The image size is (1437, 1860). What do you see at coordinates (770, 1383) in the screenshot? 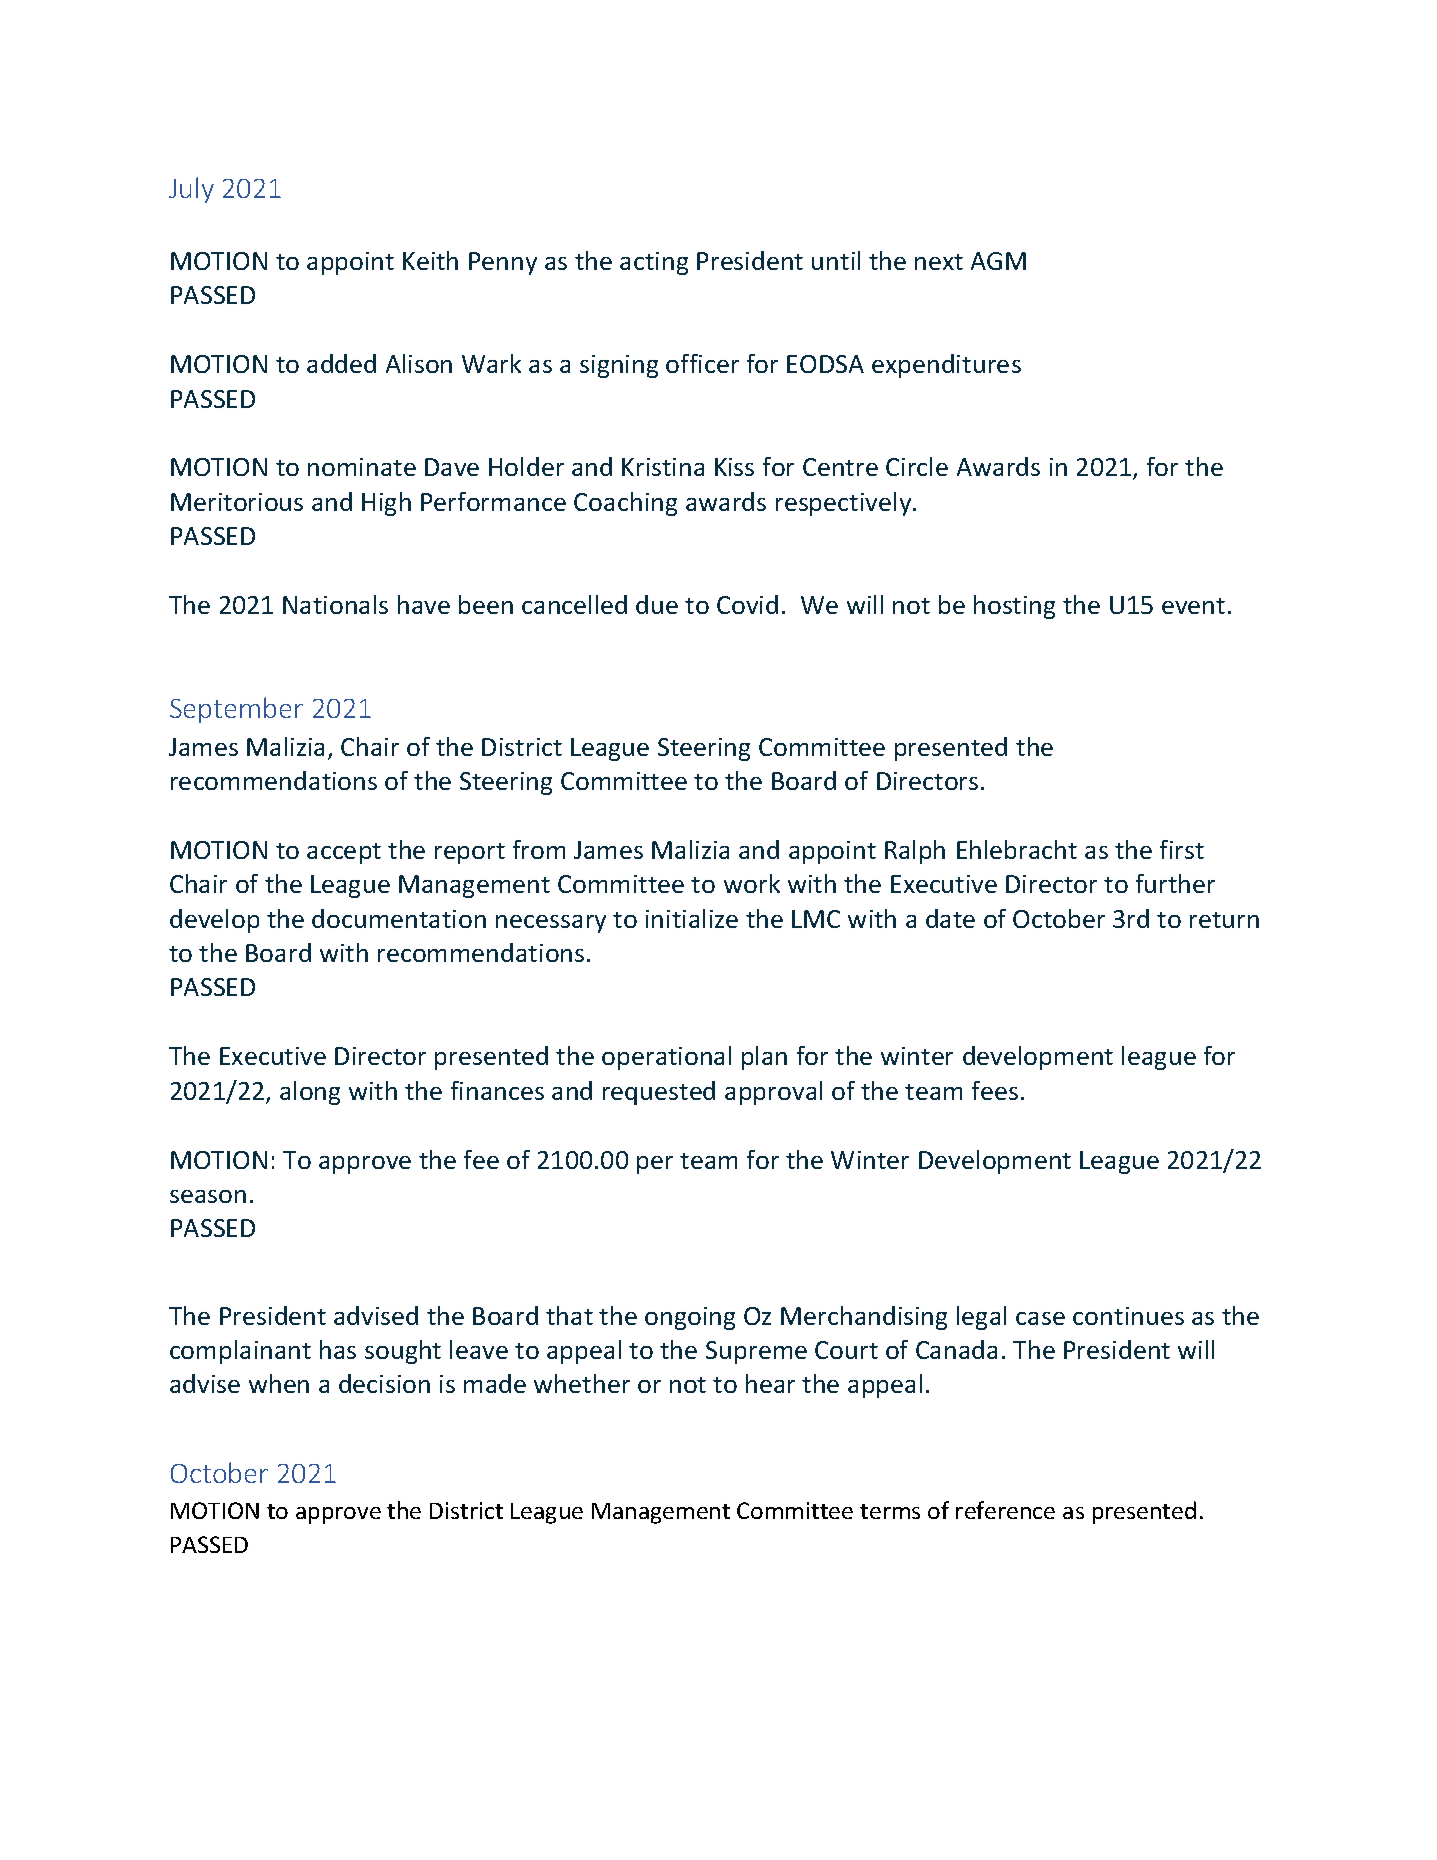
I see `hear` at bounding box center [770, 1383].
